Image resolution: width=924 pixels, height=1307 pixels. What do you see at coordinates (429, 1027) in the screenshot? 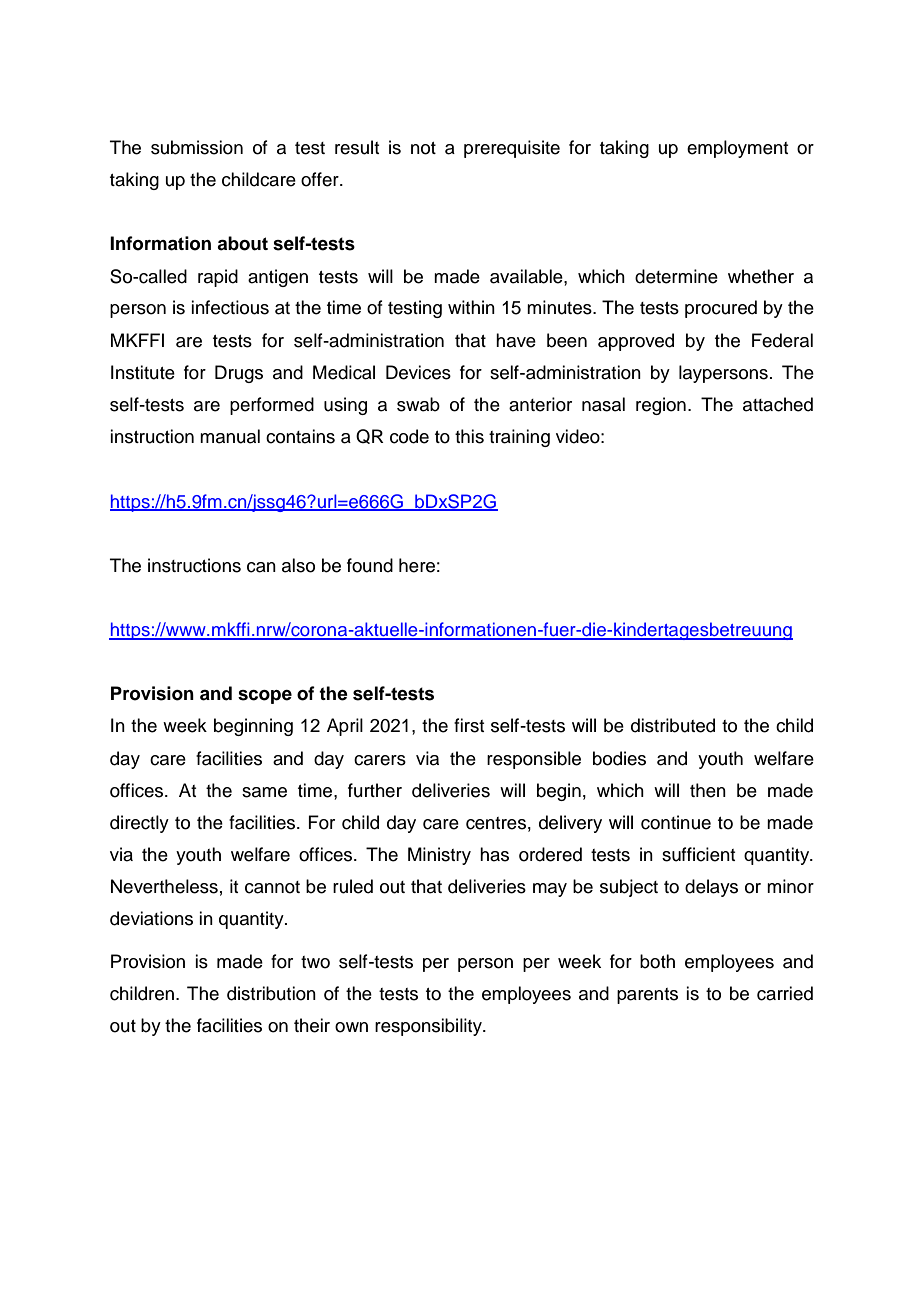
I see `responsibility` at bounding box center [429, 1027].
